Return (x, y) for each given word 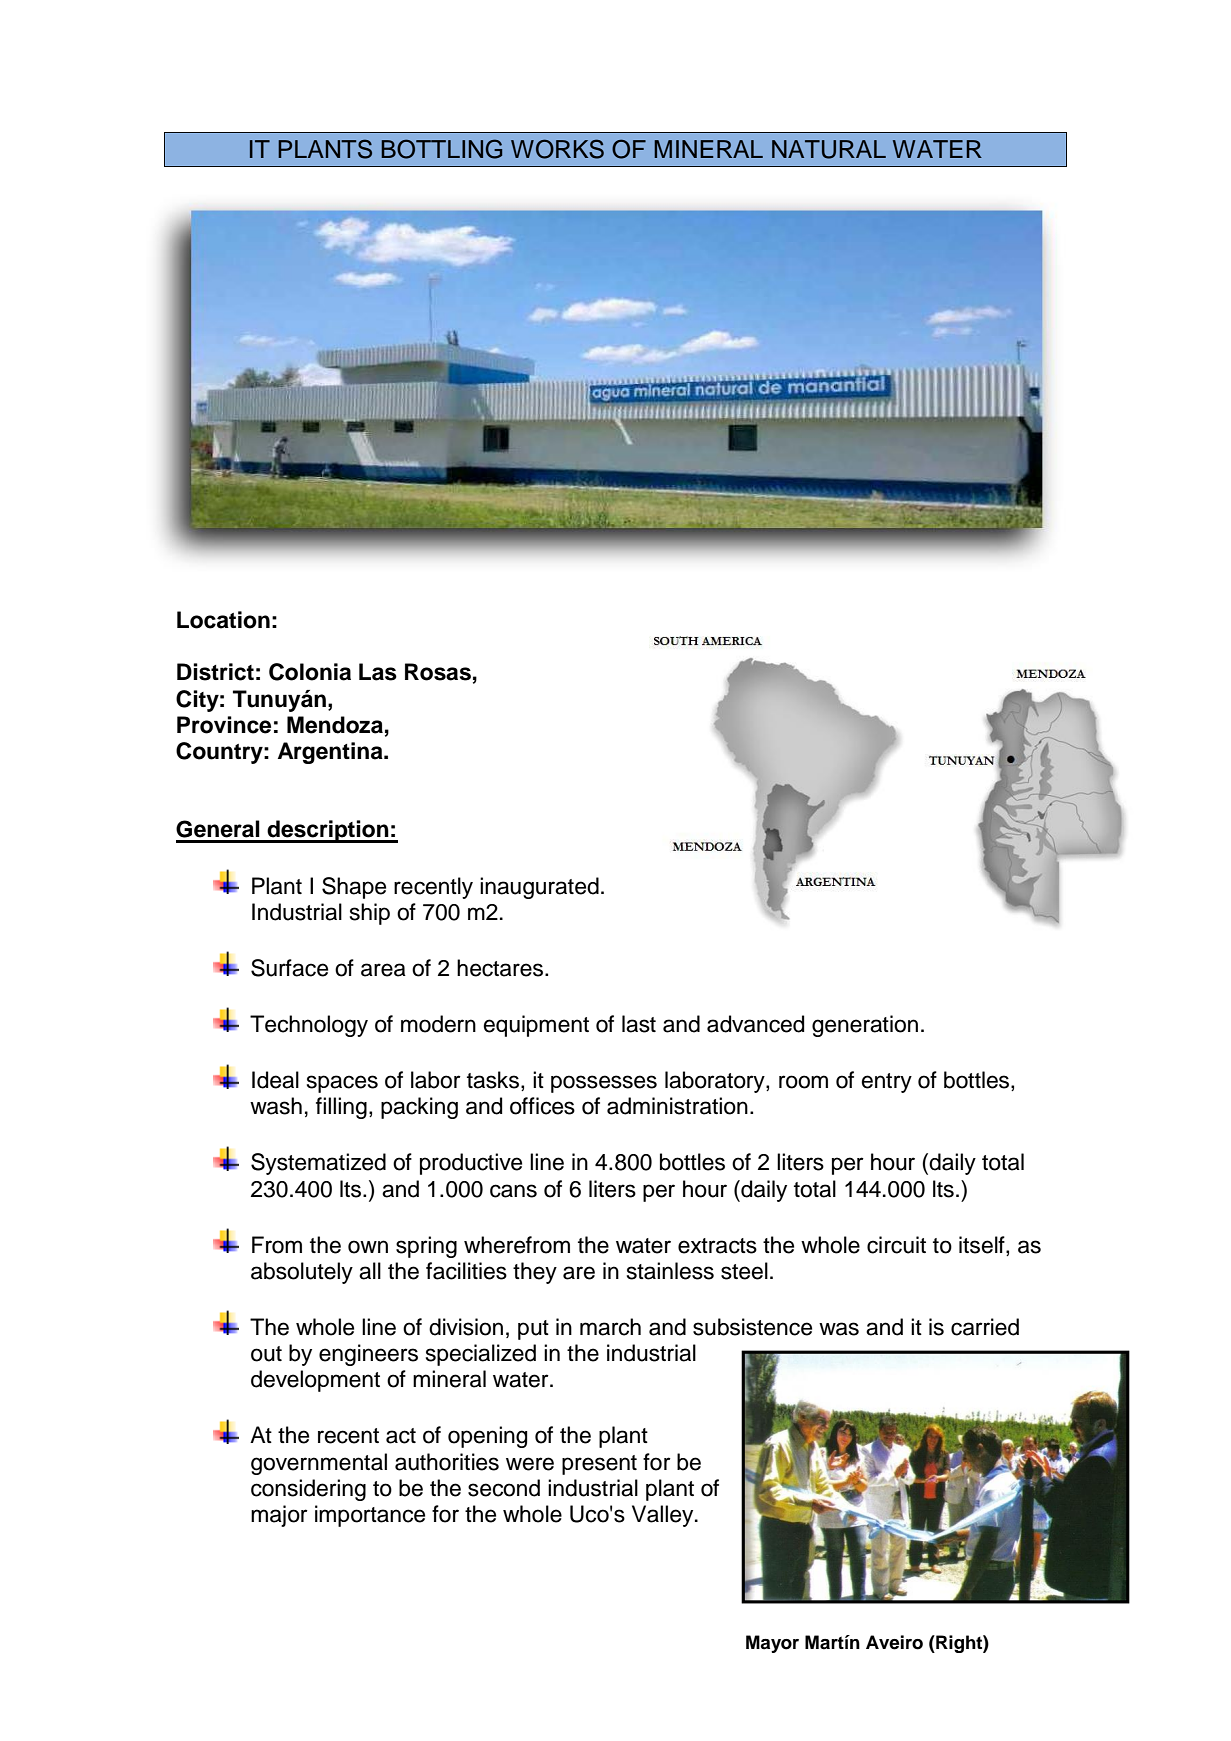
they (535, 1273)
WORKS (557, 149)
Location (223, 620)
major (279, 1516)
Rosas (438, 672)
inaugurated (539, 888)
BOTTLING (441, 149)
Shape (354, 888)
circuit (896, 1245)
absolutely (302, 1273)
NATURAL (829, 149)
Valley (664, 1516)
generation (865, 1026)
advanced (755, 1024)
